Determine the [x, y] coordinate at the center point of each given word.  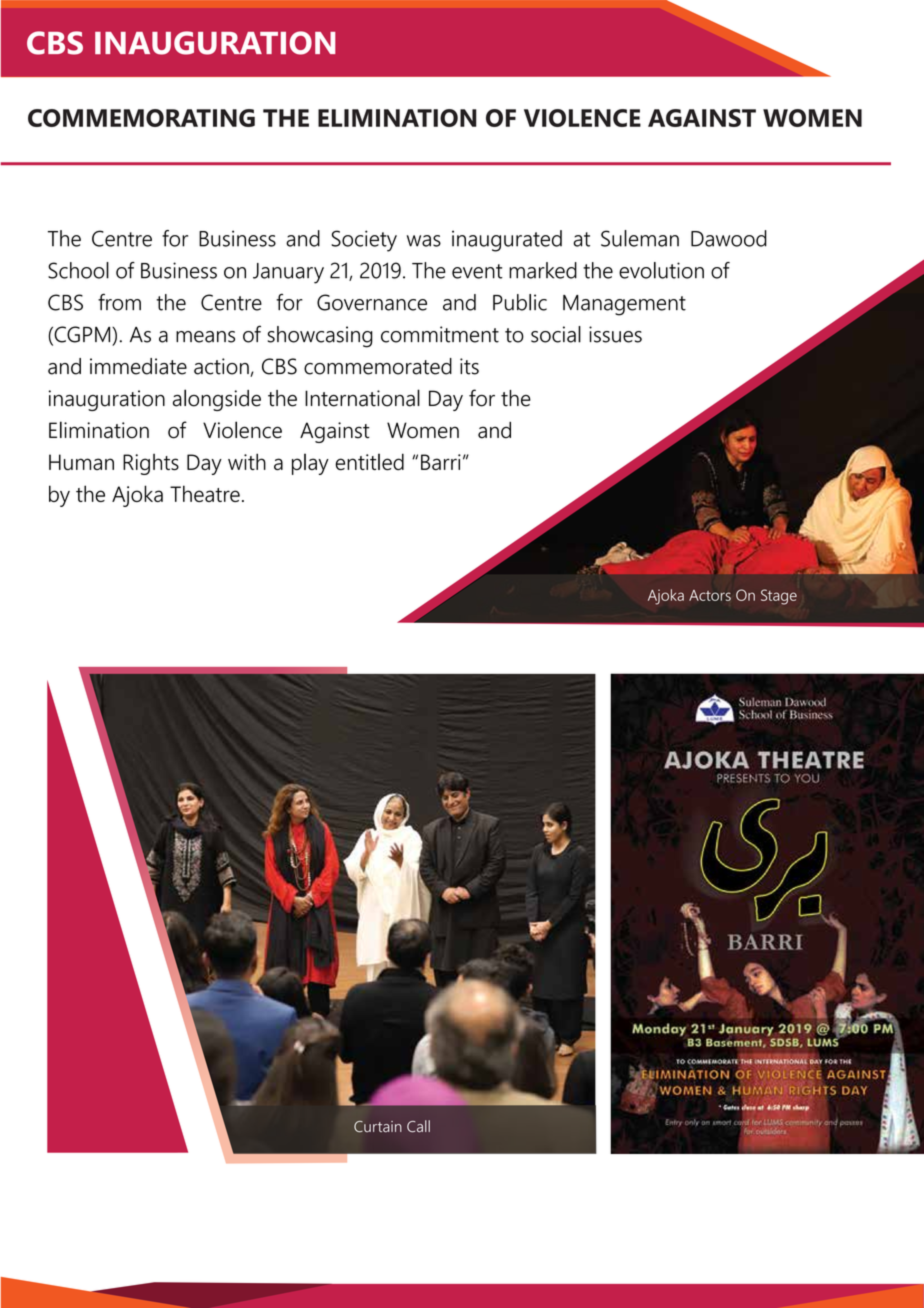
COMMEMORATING [141, 118]
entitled [369, 462]
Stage [779, 597]
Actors [710, 595]
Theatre [205, 493]
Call [418, 1126]
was [424, 241]
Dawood [729, 238]
